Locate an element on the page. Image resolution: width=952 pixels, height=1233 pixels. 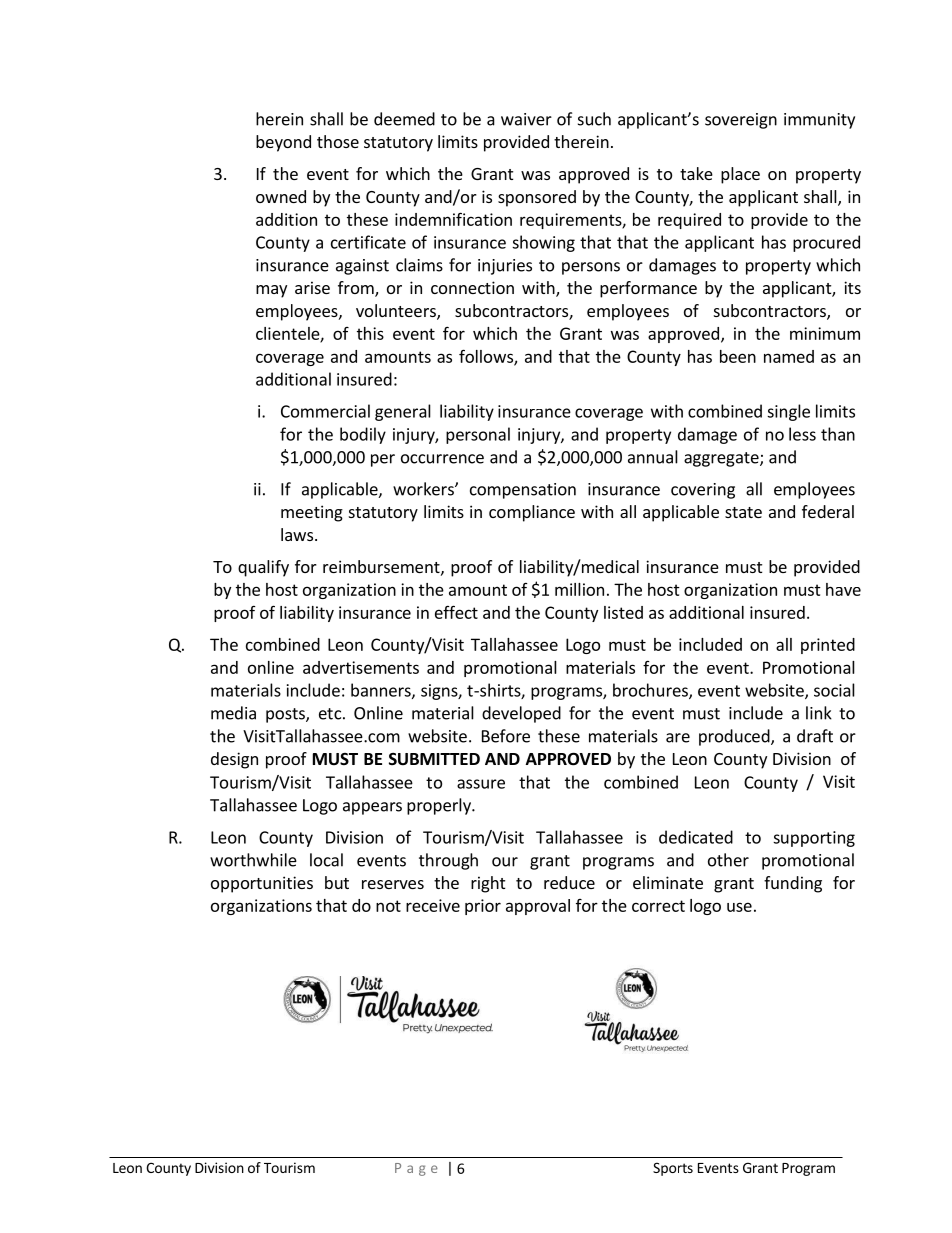
waiver is located at coordinates (526, 119).
